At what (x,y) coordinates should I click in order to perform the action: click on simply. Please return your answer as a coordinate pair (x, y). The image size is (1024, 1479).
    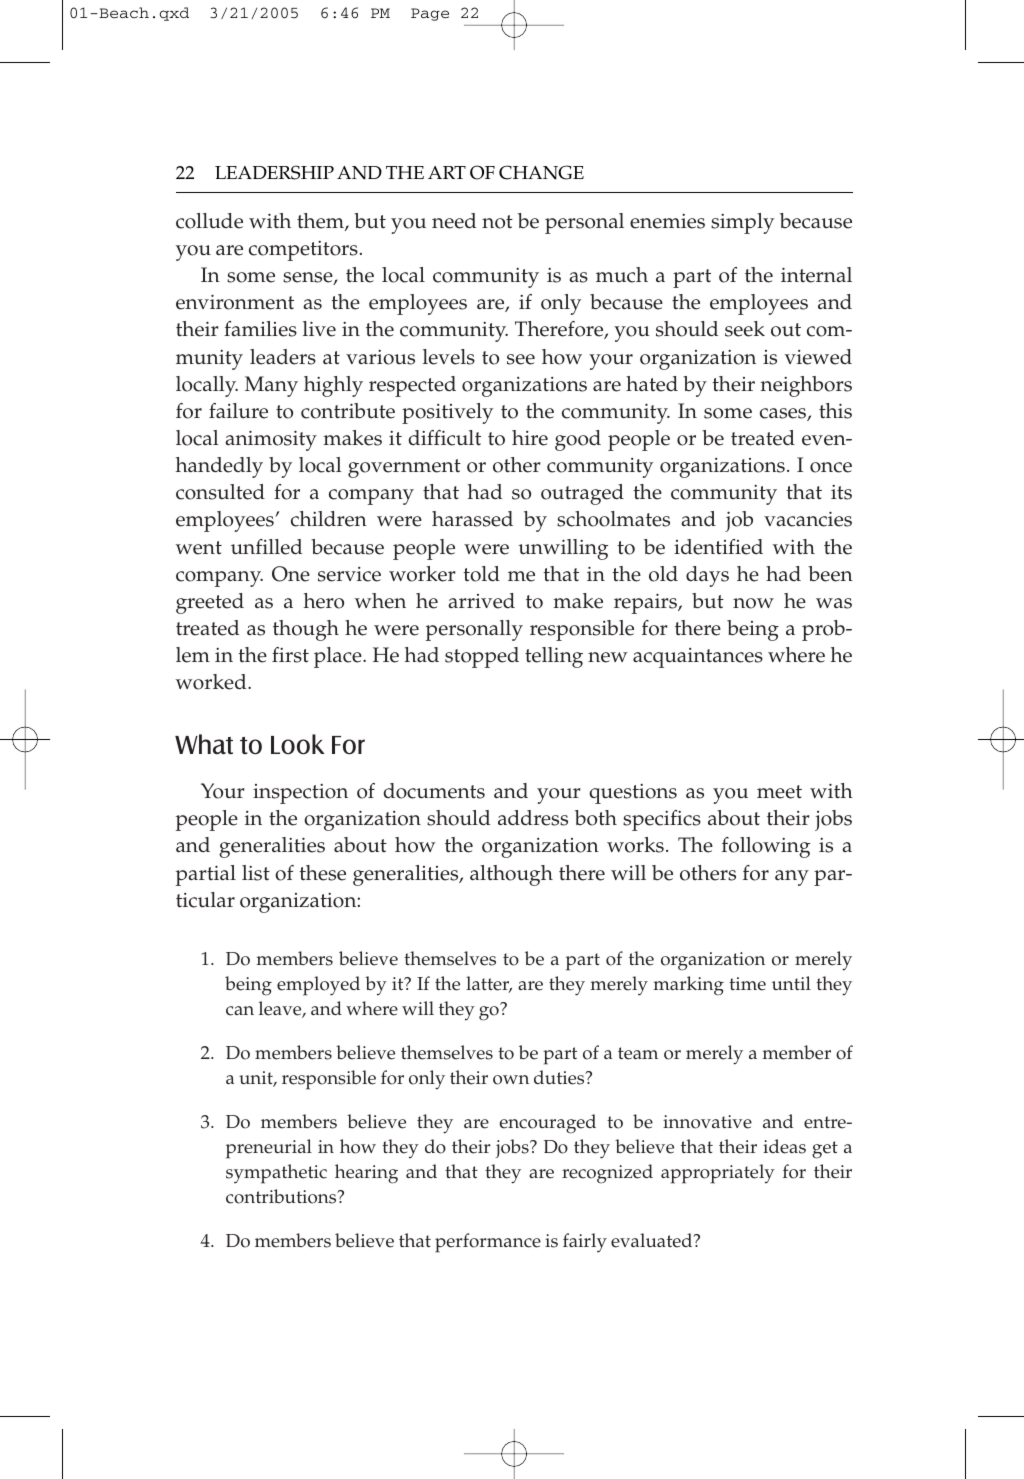
    Looking at the image, I should click on (742, 223).
